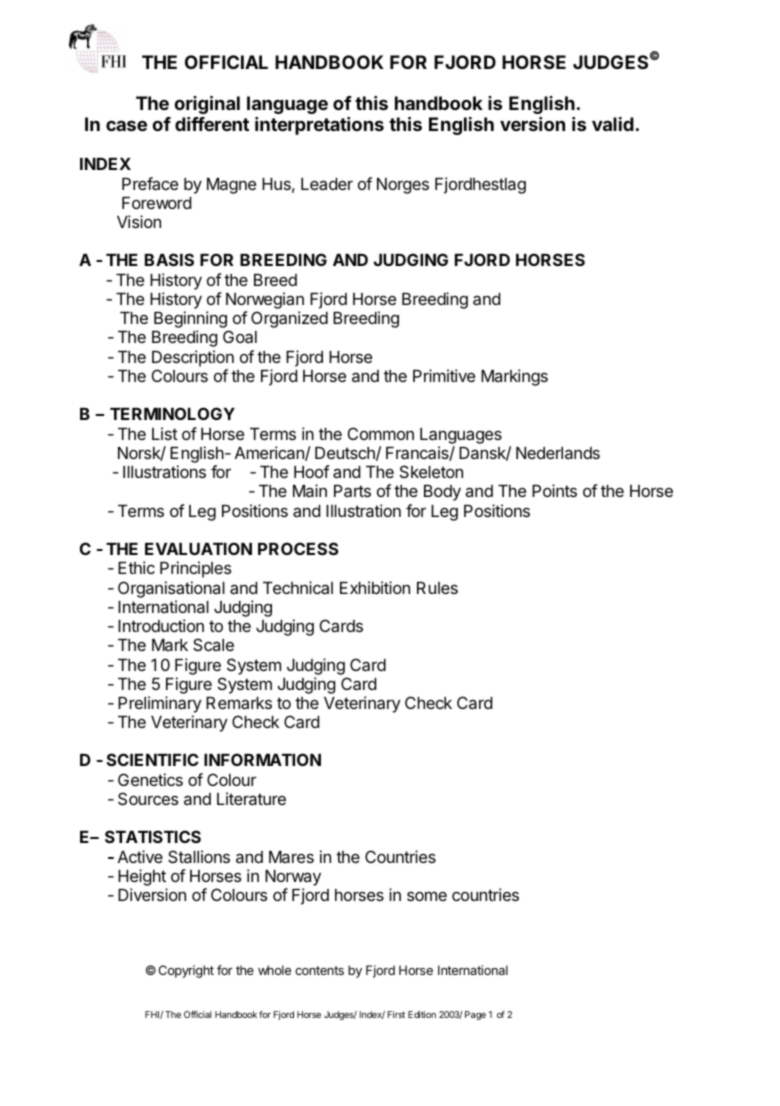 The width and height of the image is (780, 1106). What do you see at coordinates (150, 779) in the image?
I see `Genetics` at bounding box center [150, 779].
